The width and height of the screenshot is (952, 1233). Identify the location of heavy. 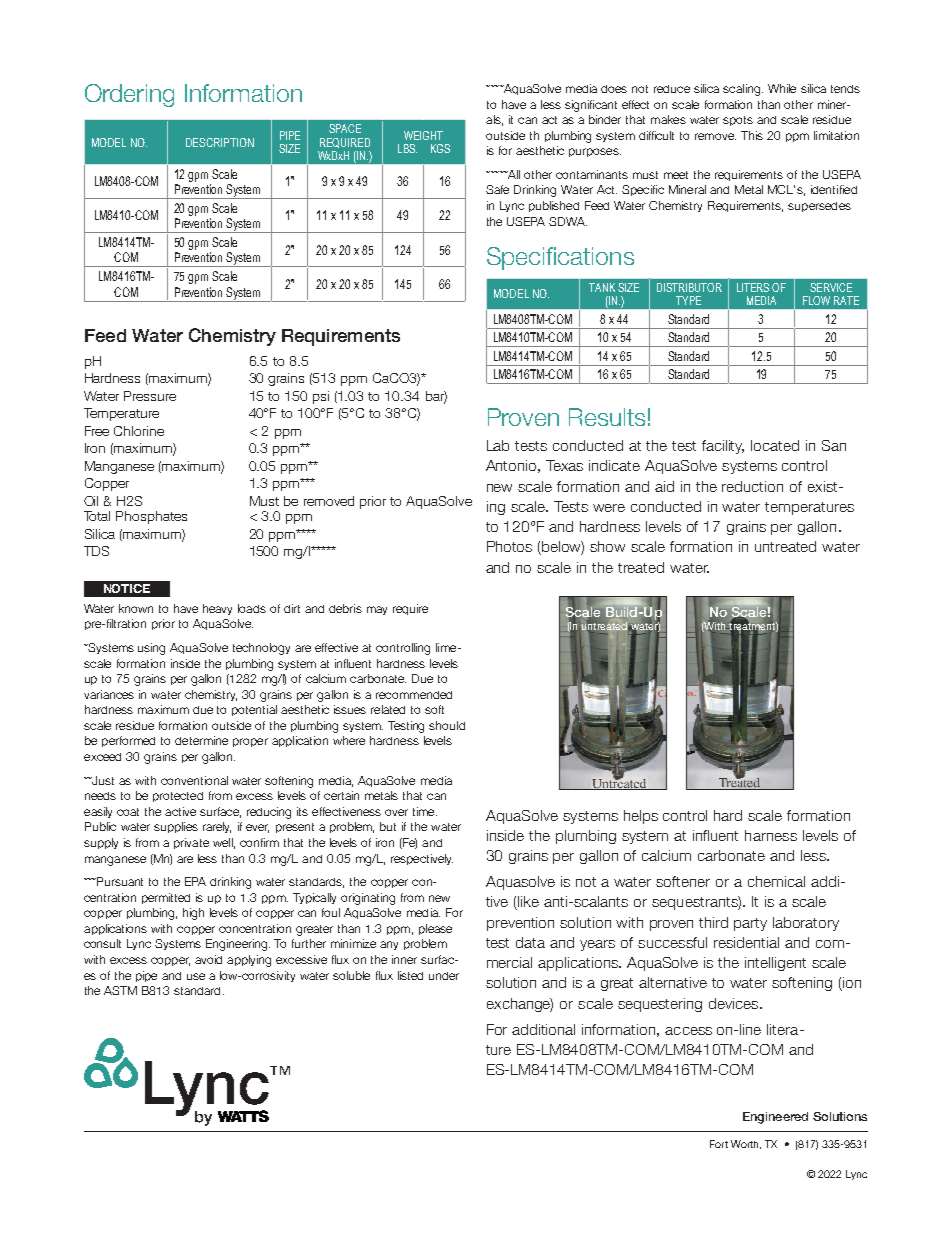
(217, 609).
